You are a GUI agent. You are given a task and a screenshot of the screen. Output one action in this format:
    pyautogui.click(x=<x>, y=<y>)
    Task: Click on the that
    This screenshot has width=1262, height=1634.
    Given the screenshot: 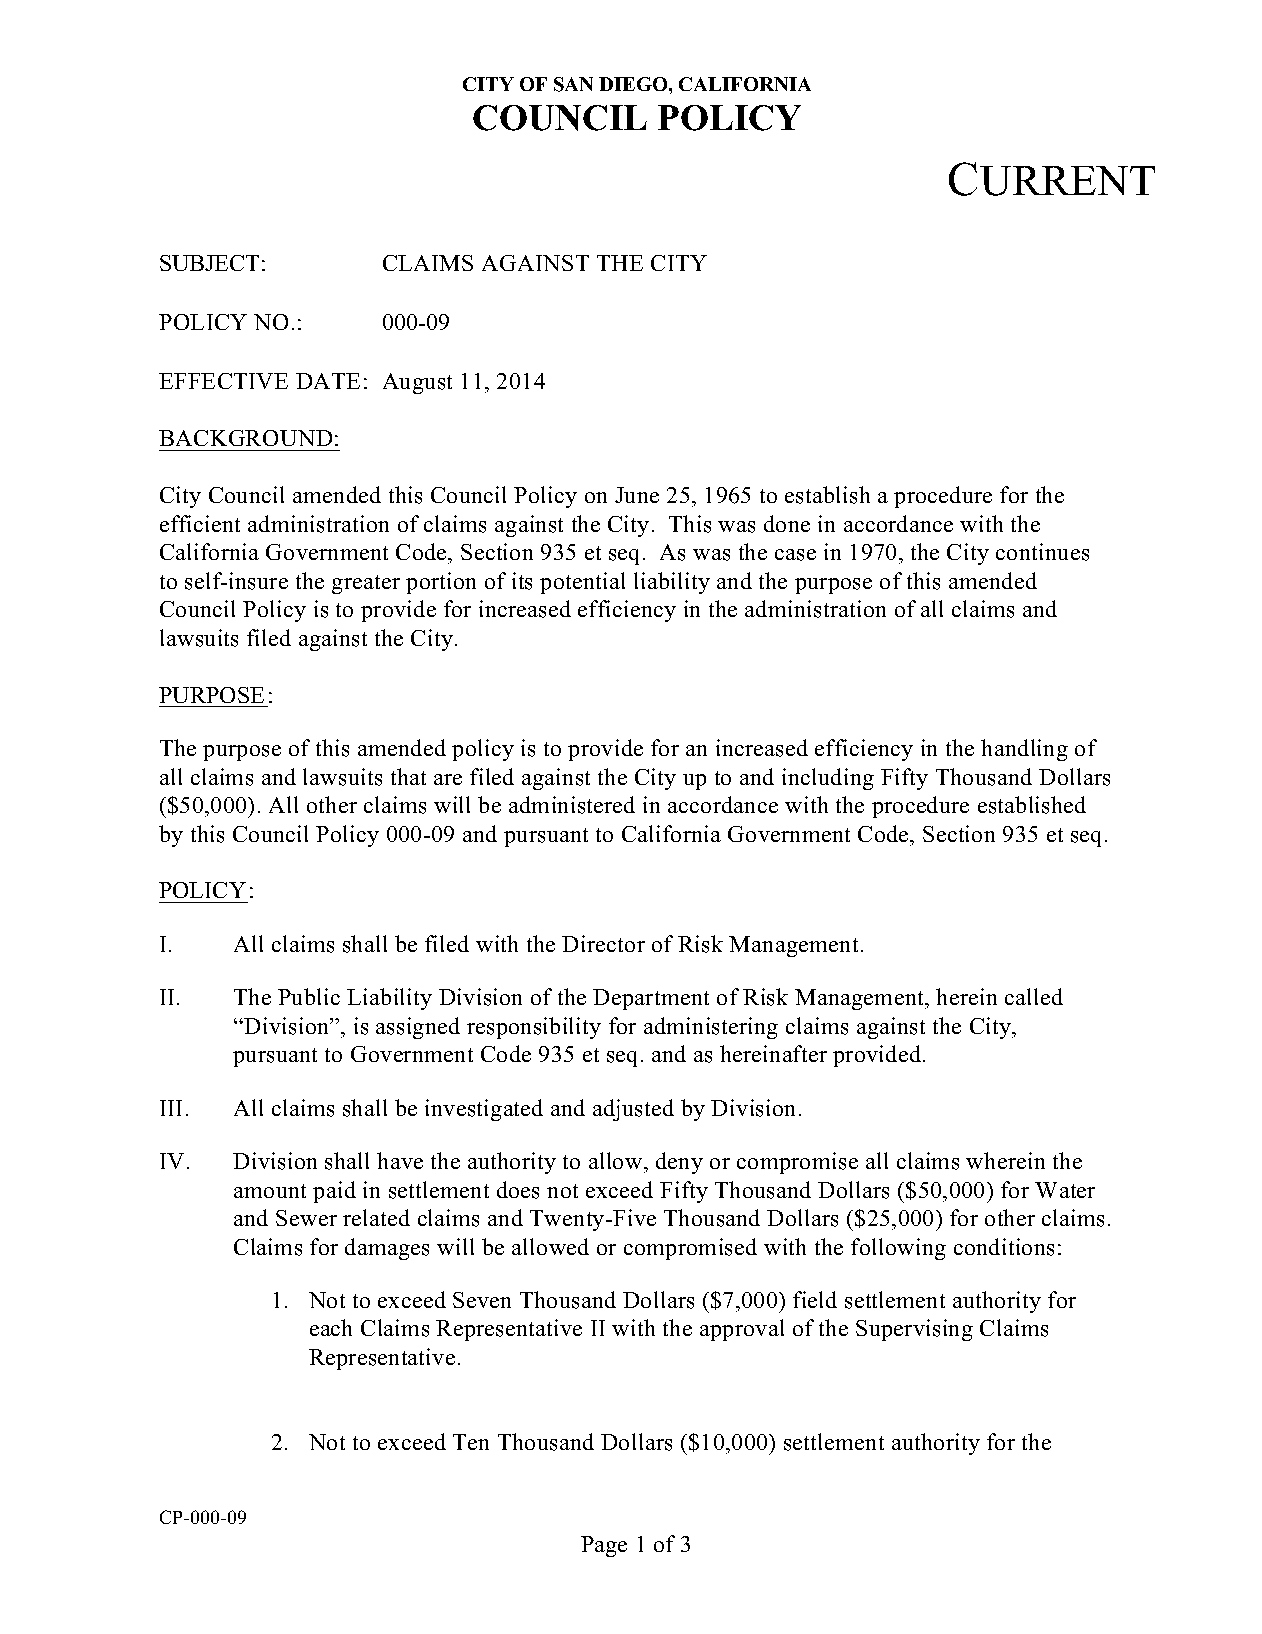 What is the action you would take?
    pyautogui.click(x=408, y=776)
